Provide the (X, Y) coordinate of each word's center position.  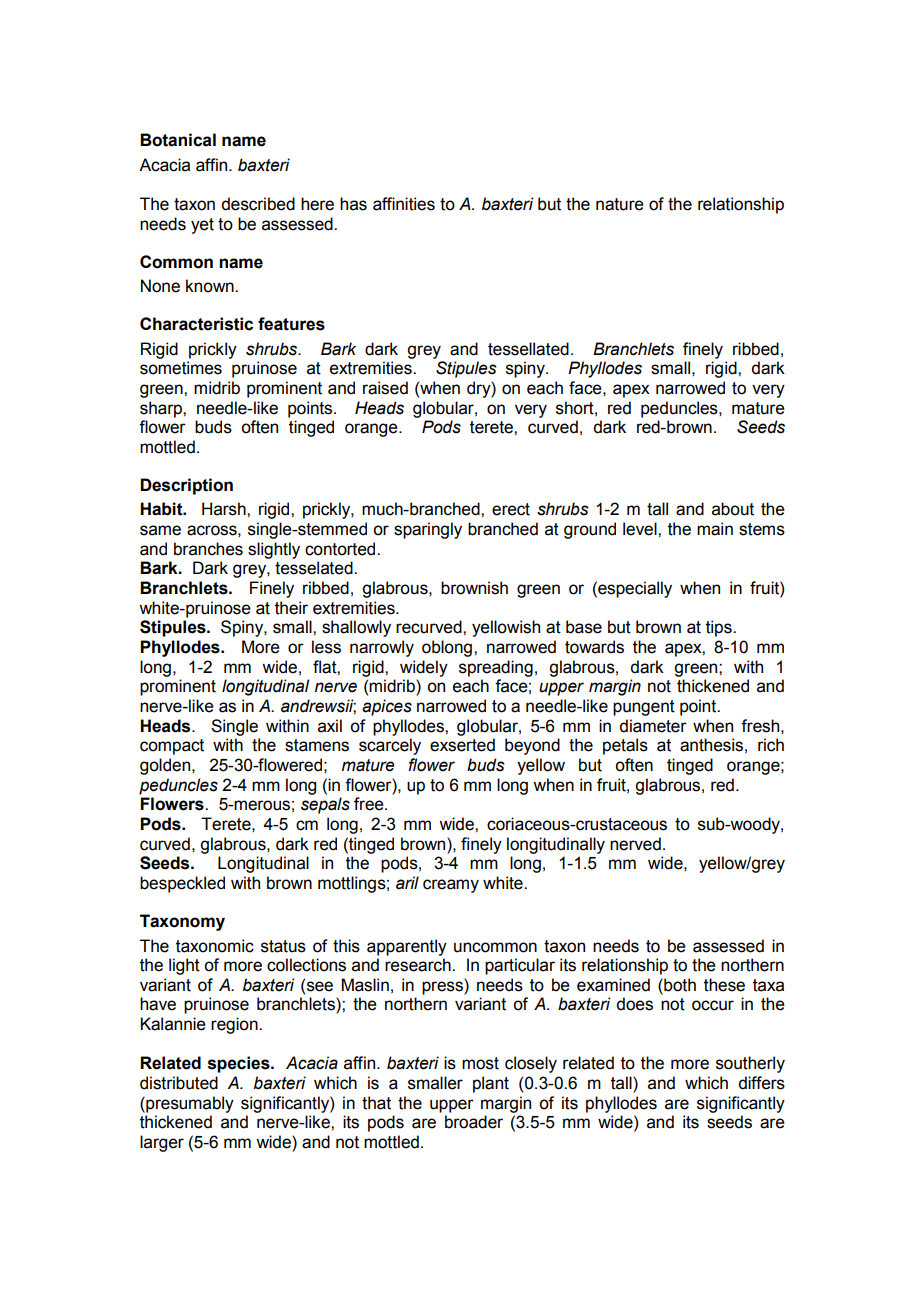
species (240, 1064)
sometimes (181, 368)
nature (620, 204)
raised (385, 388)
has (353, 204)
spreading (496, 668)
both (679, 985)
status (283, 946)
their (291, 608)
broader (474, 1122)
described (258, 204)
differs (762, 1083)
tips (720, 628)
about (733, 509)
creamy (451, 886)
